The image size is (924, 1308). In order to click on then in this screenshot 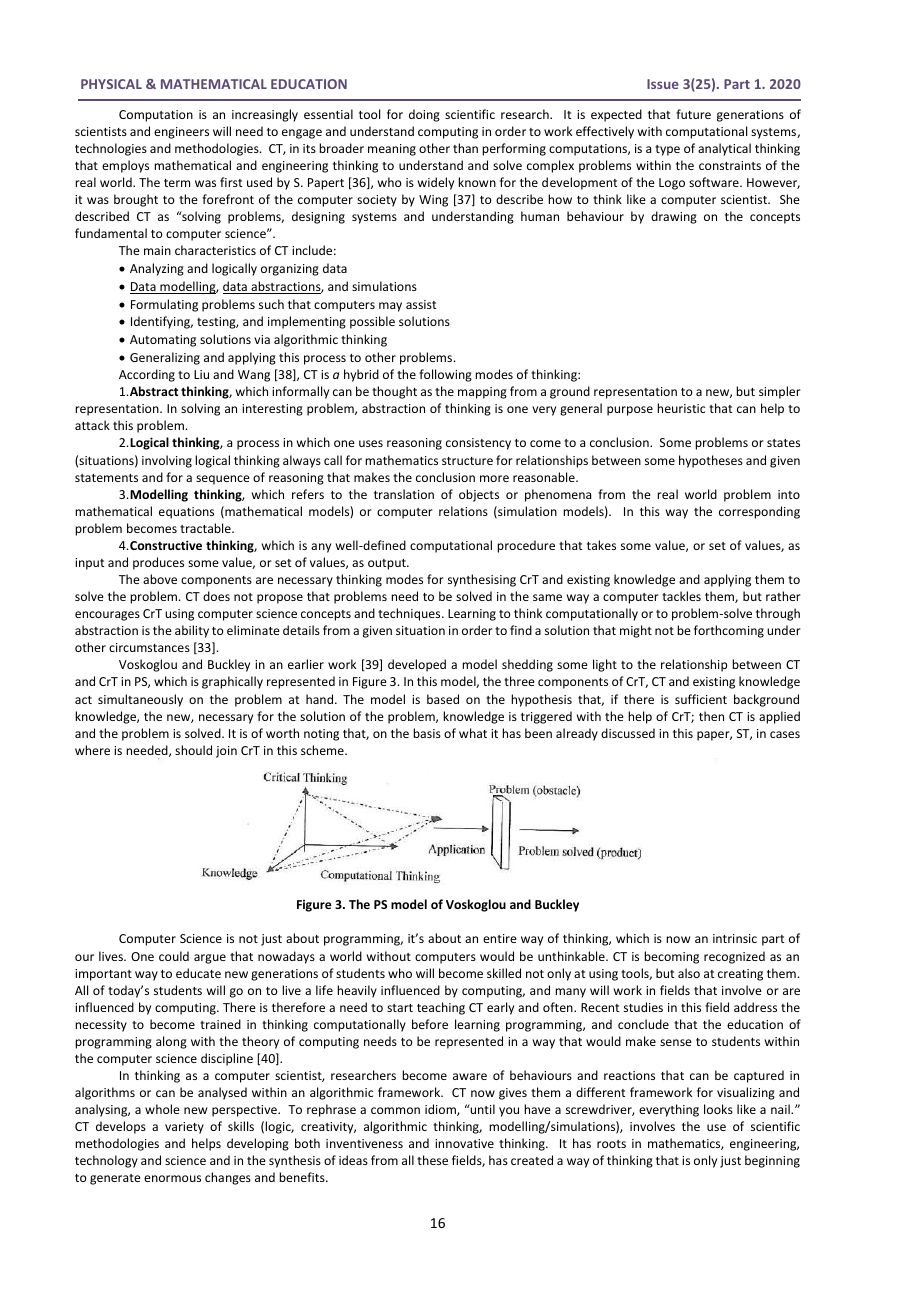, I will do `click(711, 716)`.
